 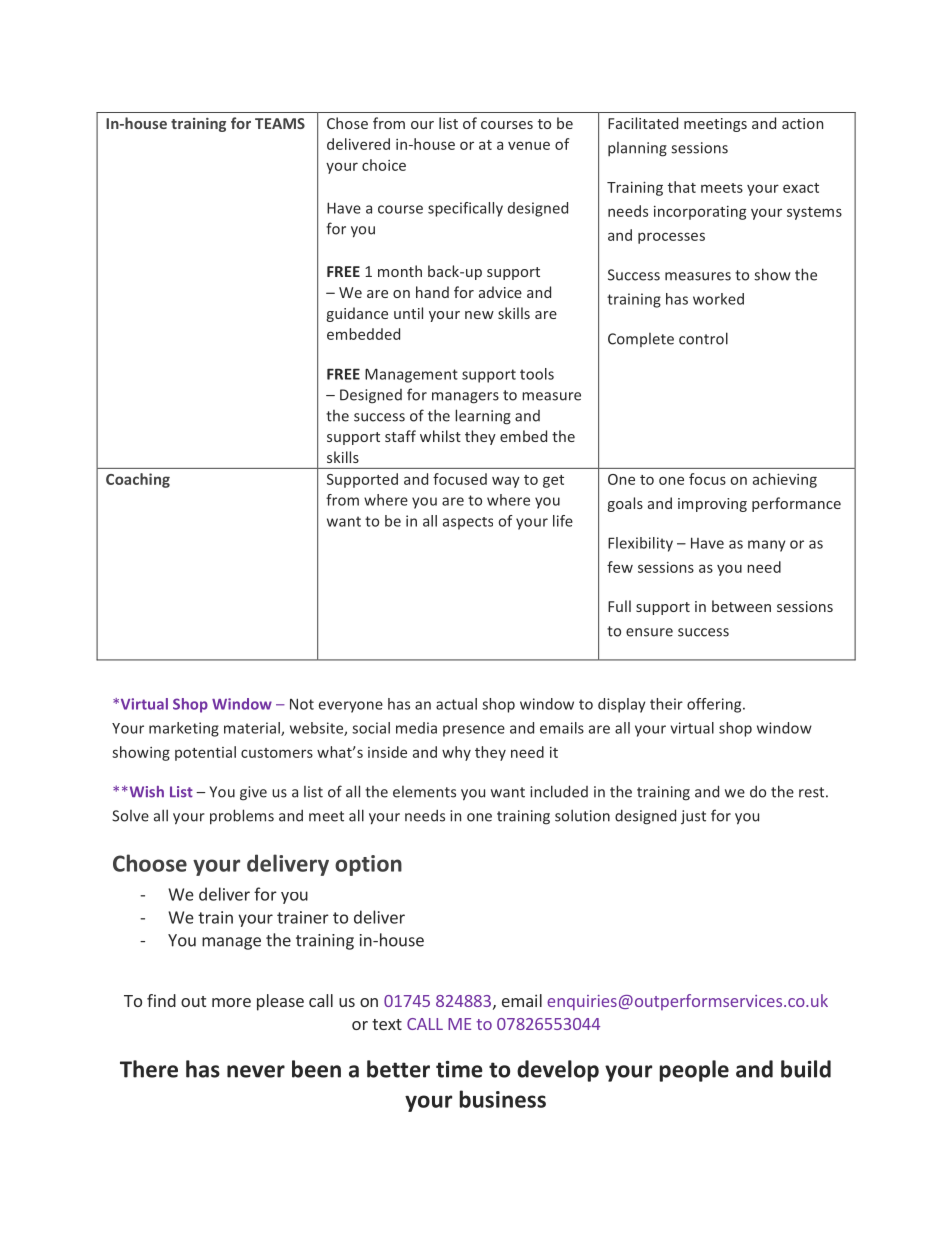 I want to click on TEAMS, so click(x=280, y=123).
